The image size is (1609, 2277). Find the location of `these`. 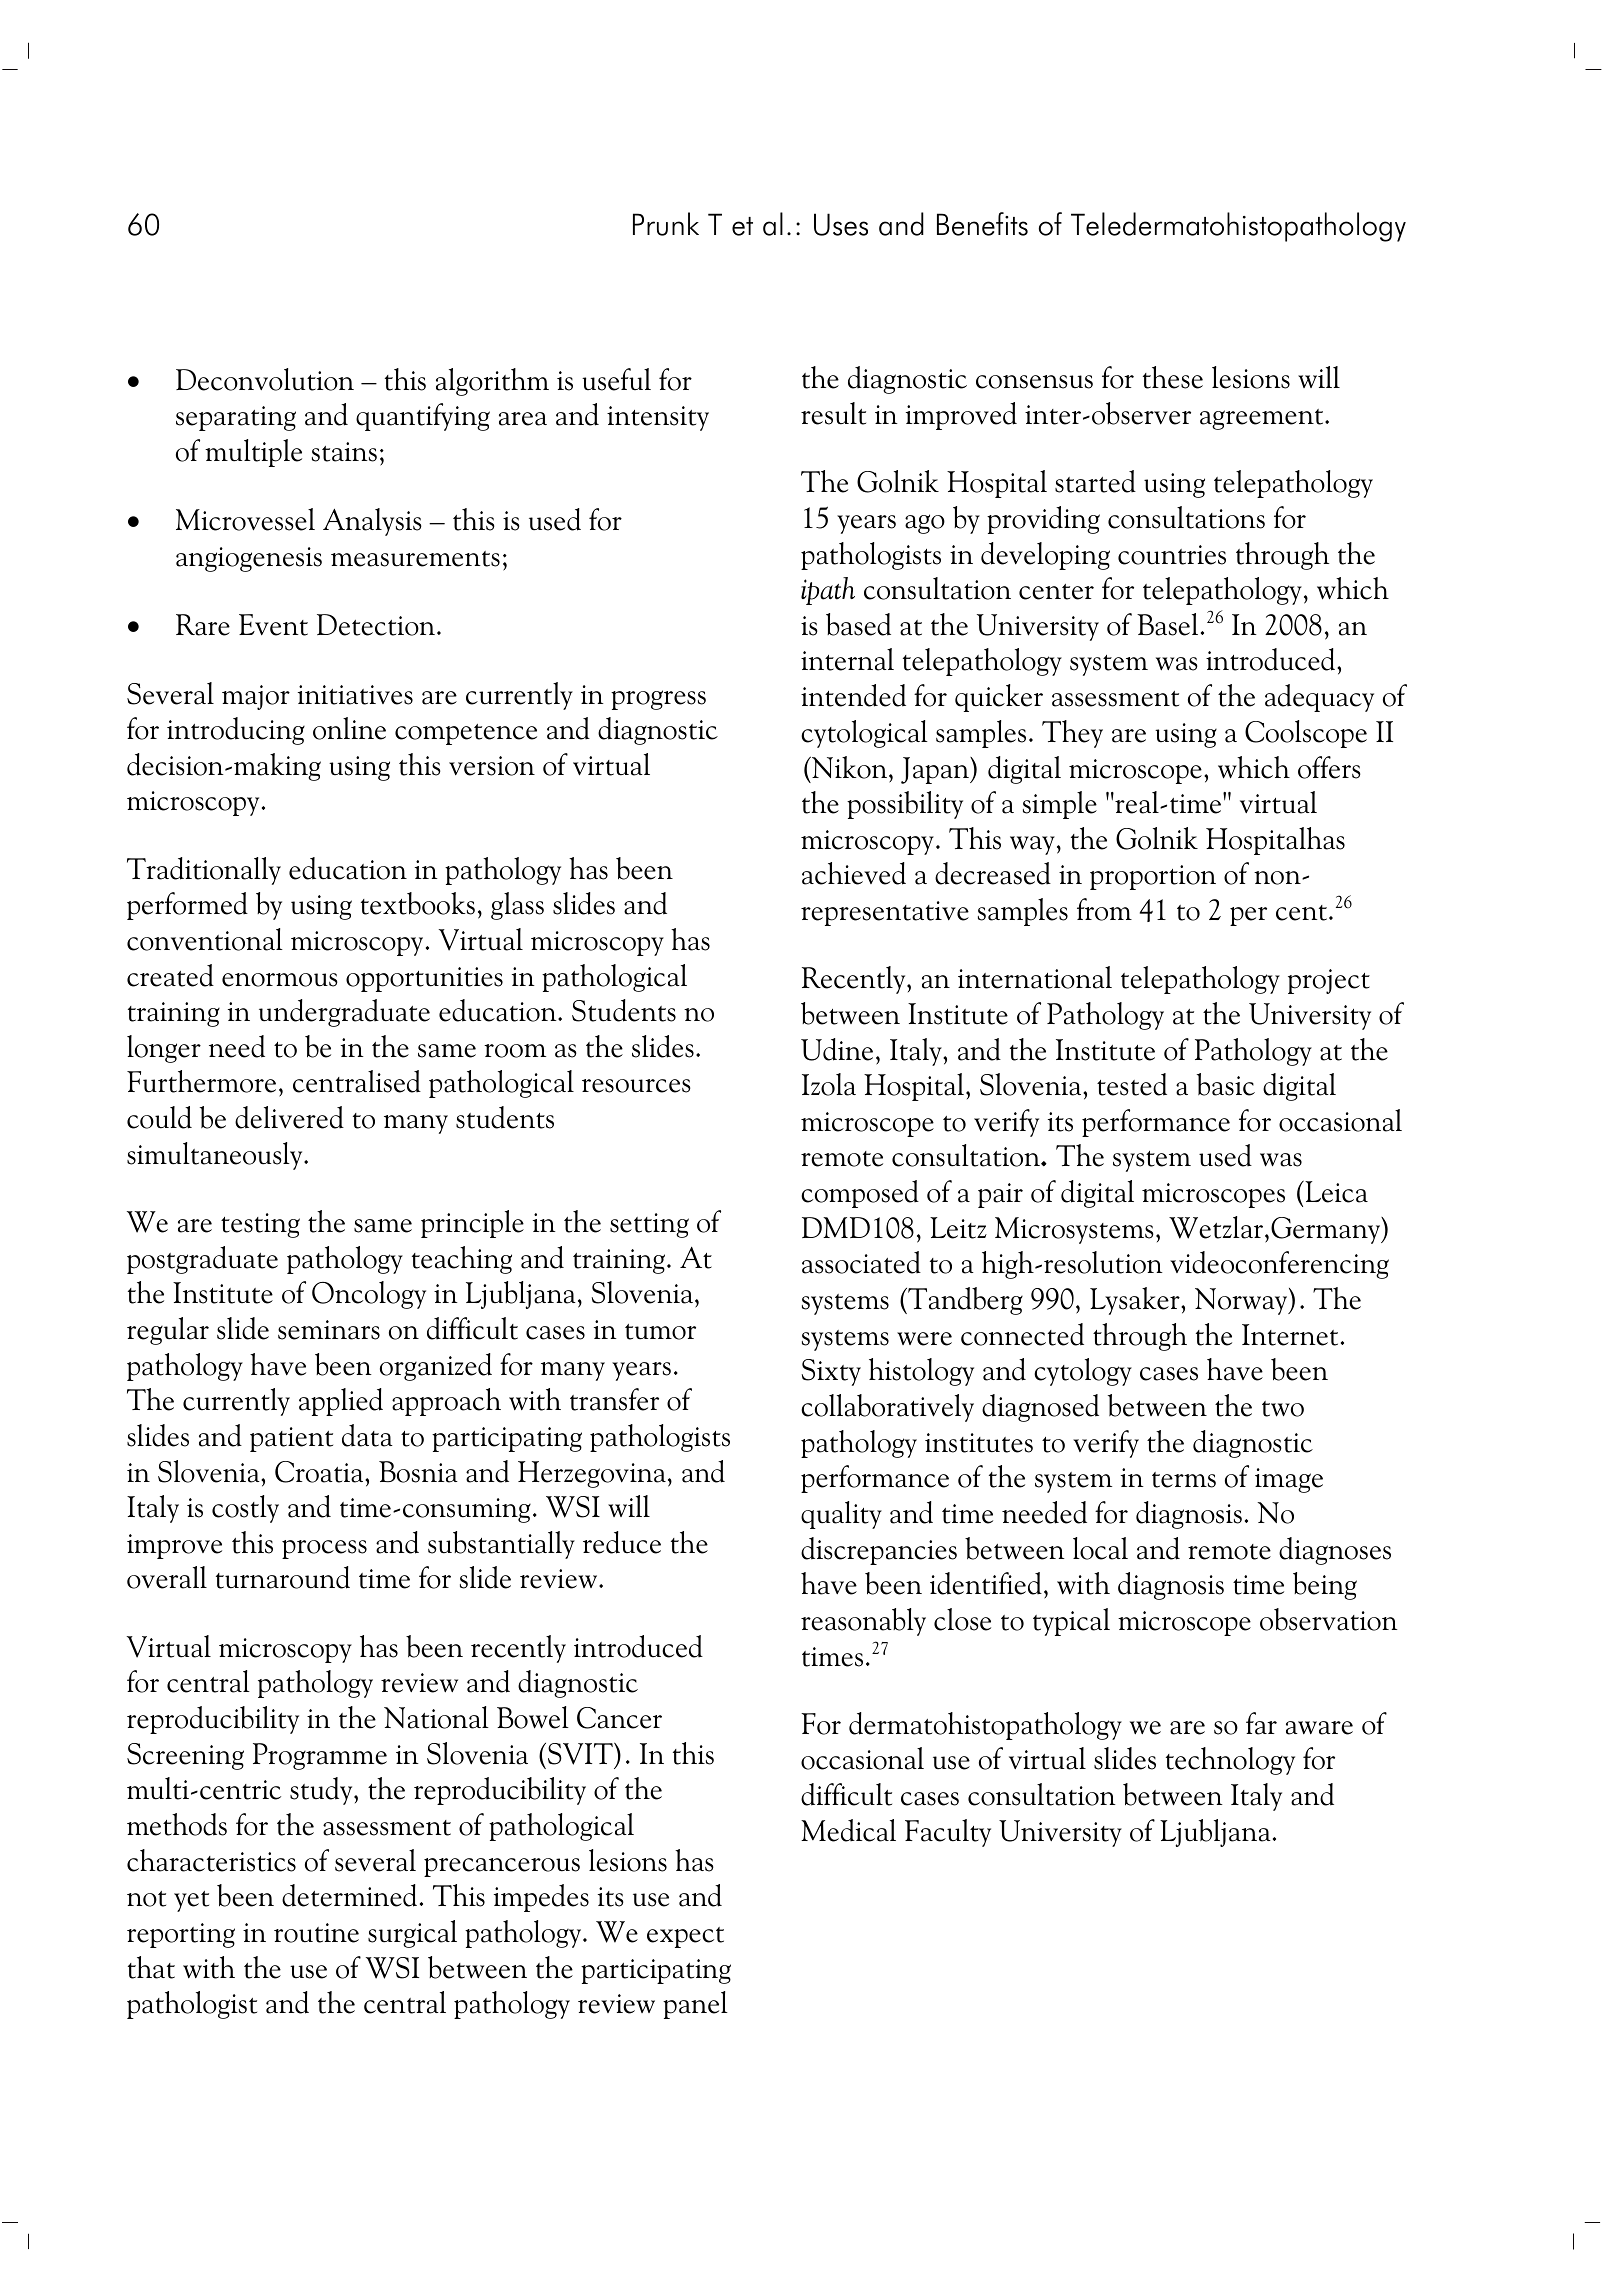

these is located at coordinates (1173, 377).
